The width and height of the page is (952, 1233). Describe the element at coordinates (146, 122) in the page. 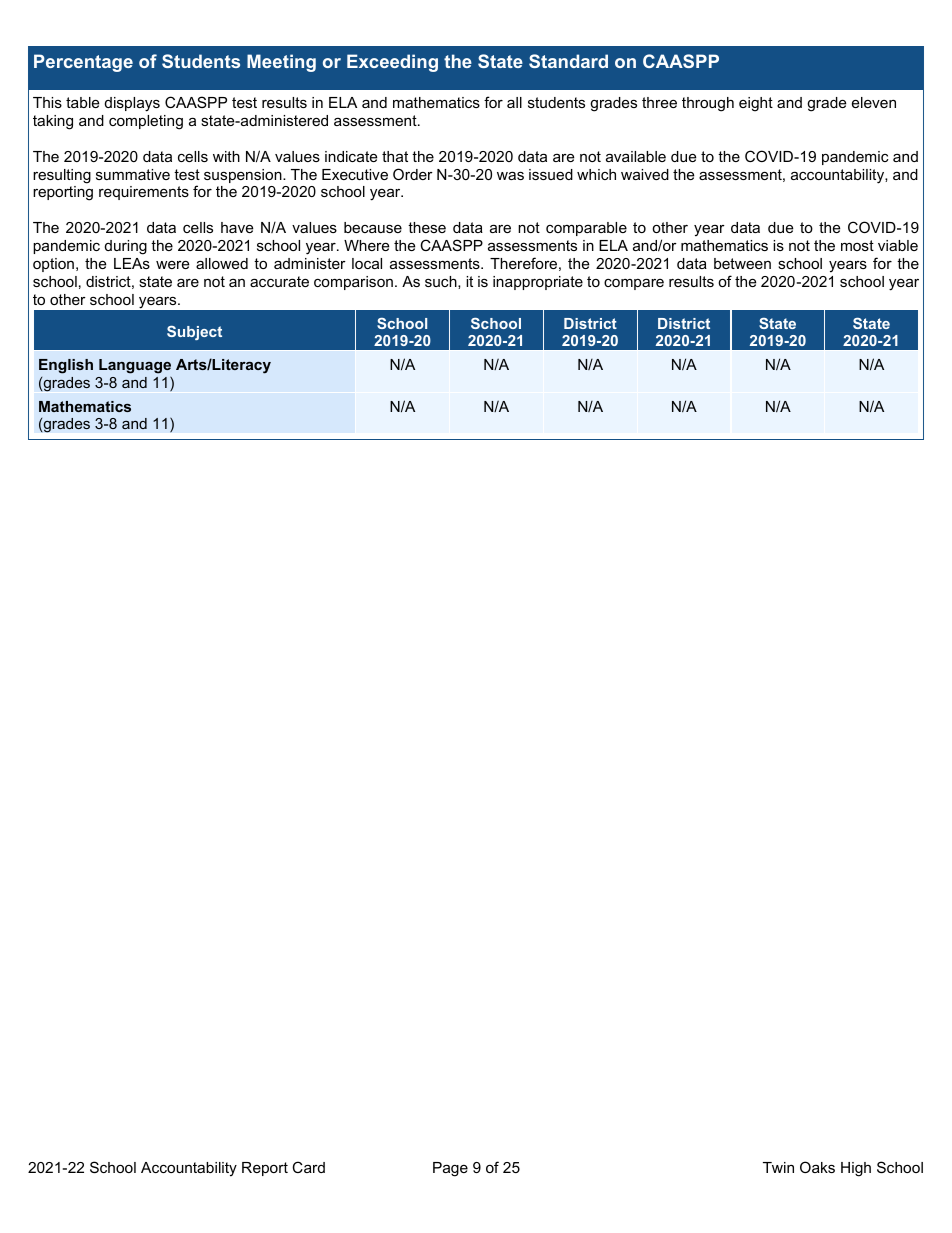

I see `completing` at that location.
